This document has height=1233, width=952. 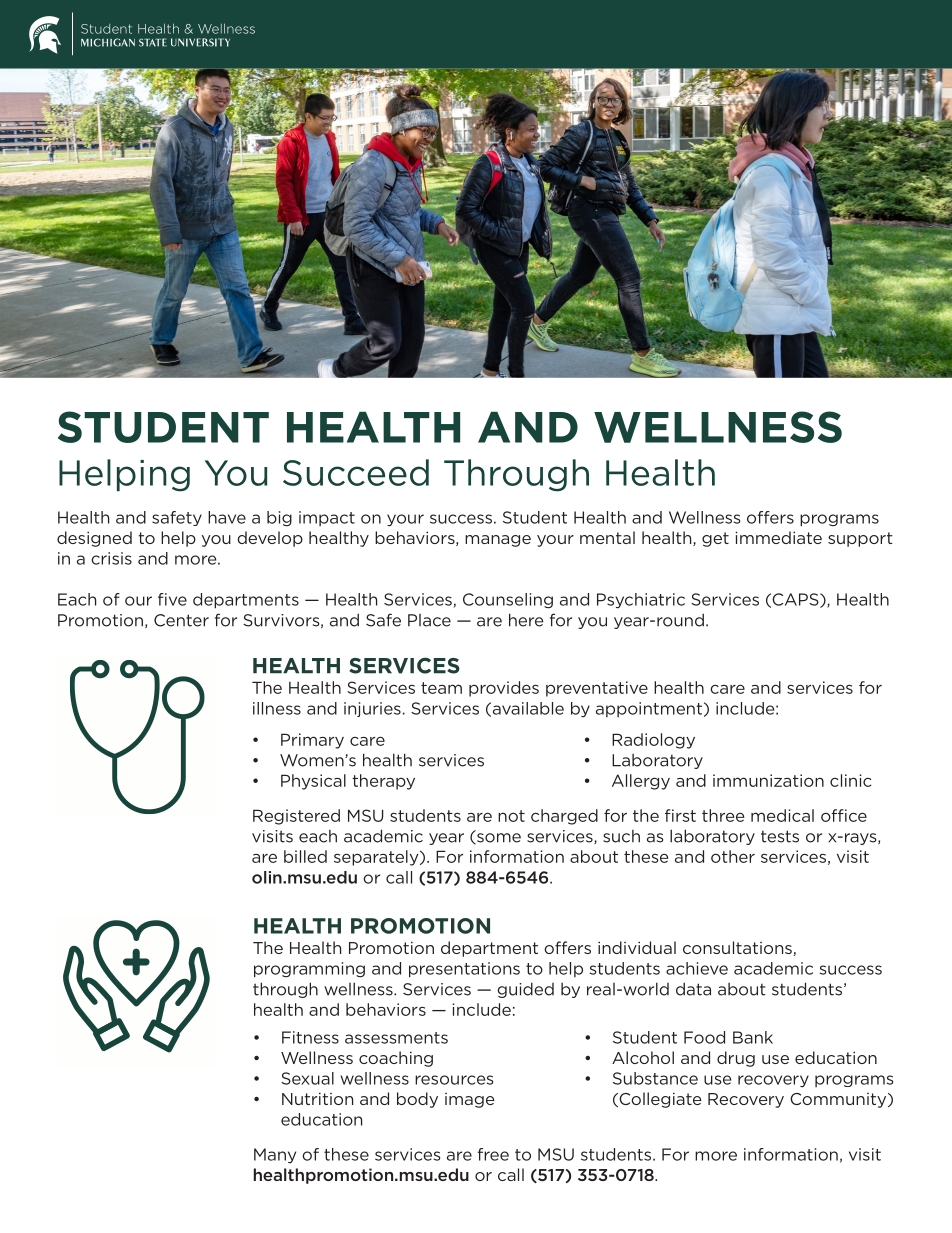 I want to click on presentations, so click(x=464, y=970).
